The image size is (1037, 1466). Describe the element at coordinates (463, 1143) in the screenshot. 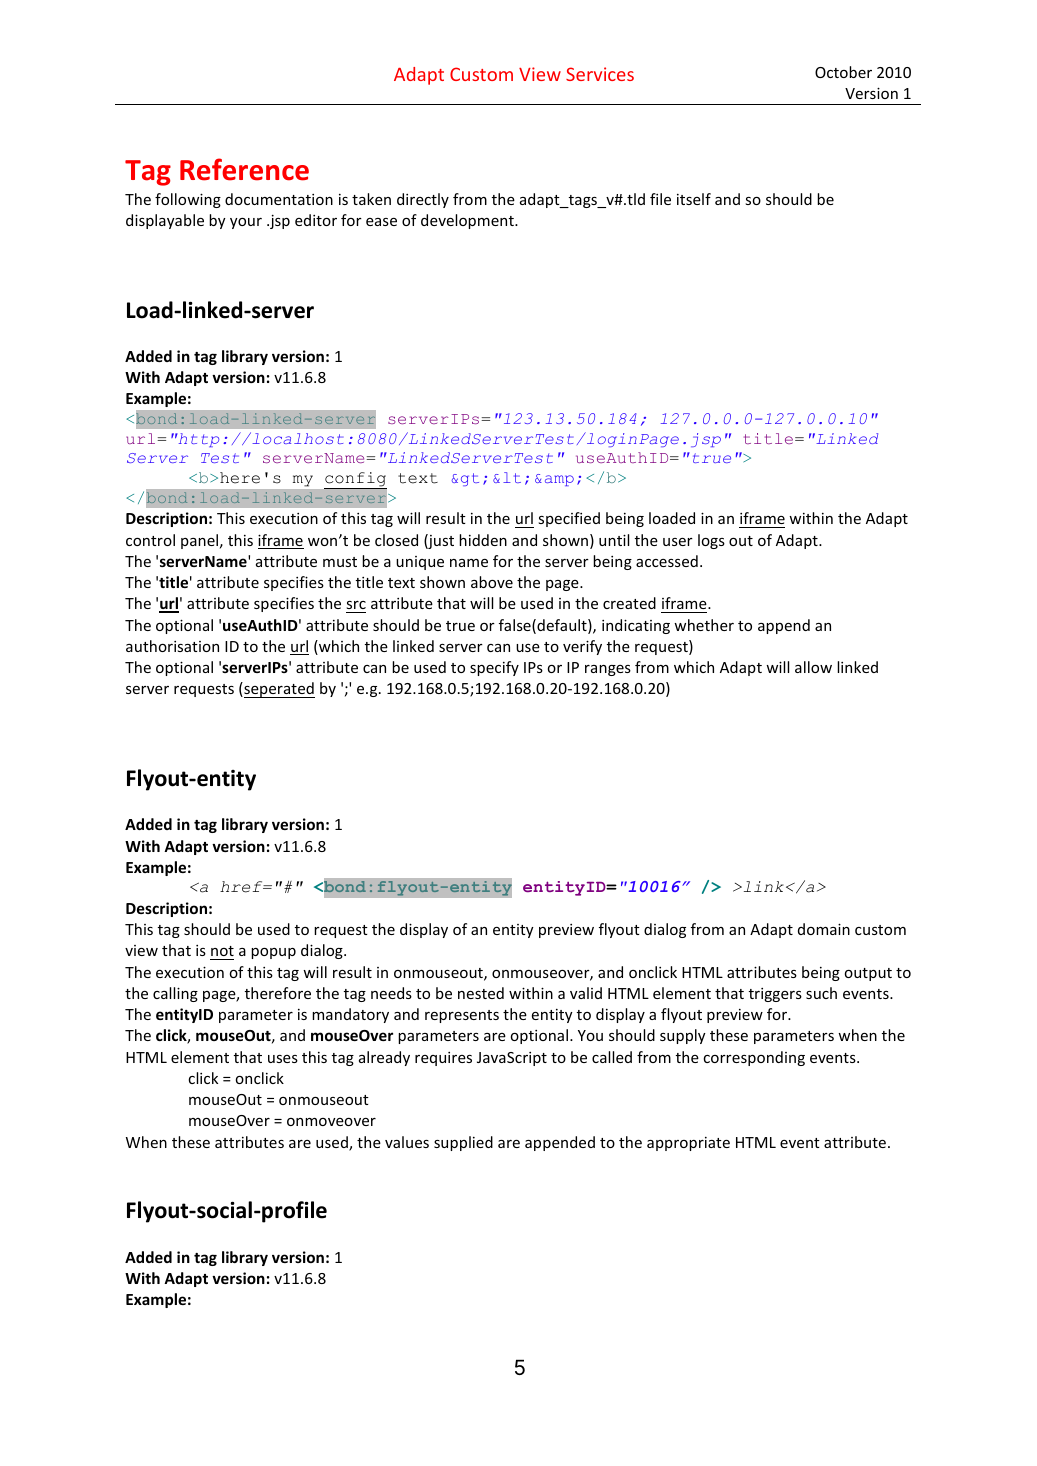

I see `supplied` at that location.
